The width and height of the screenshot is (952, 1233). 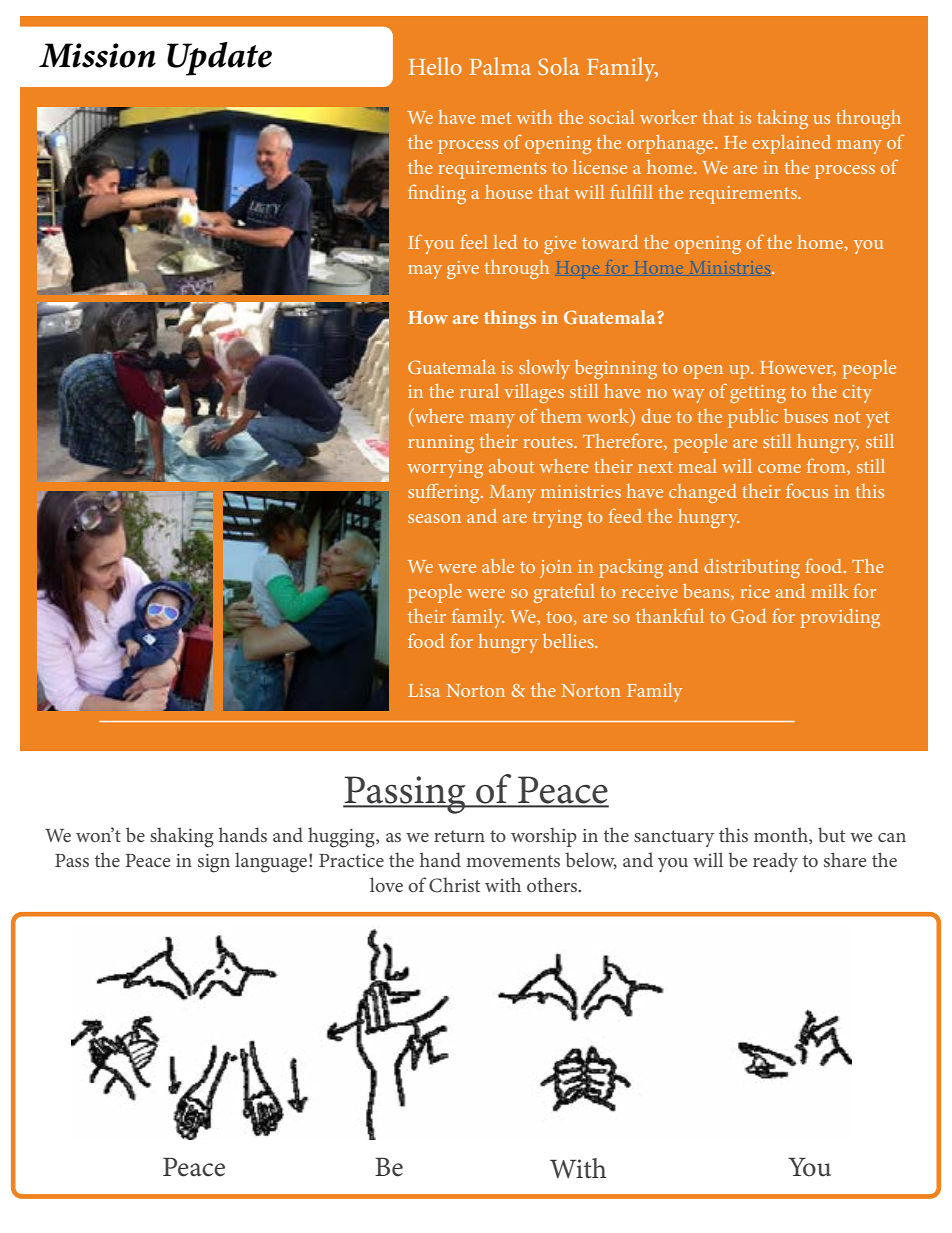 What do you see at coordinates (219, 59) in the screenshot?
I see `Update` at bounding box center [219, 59].
